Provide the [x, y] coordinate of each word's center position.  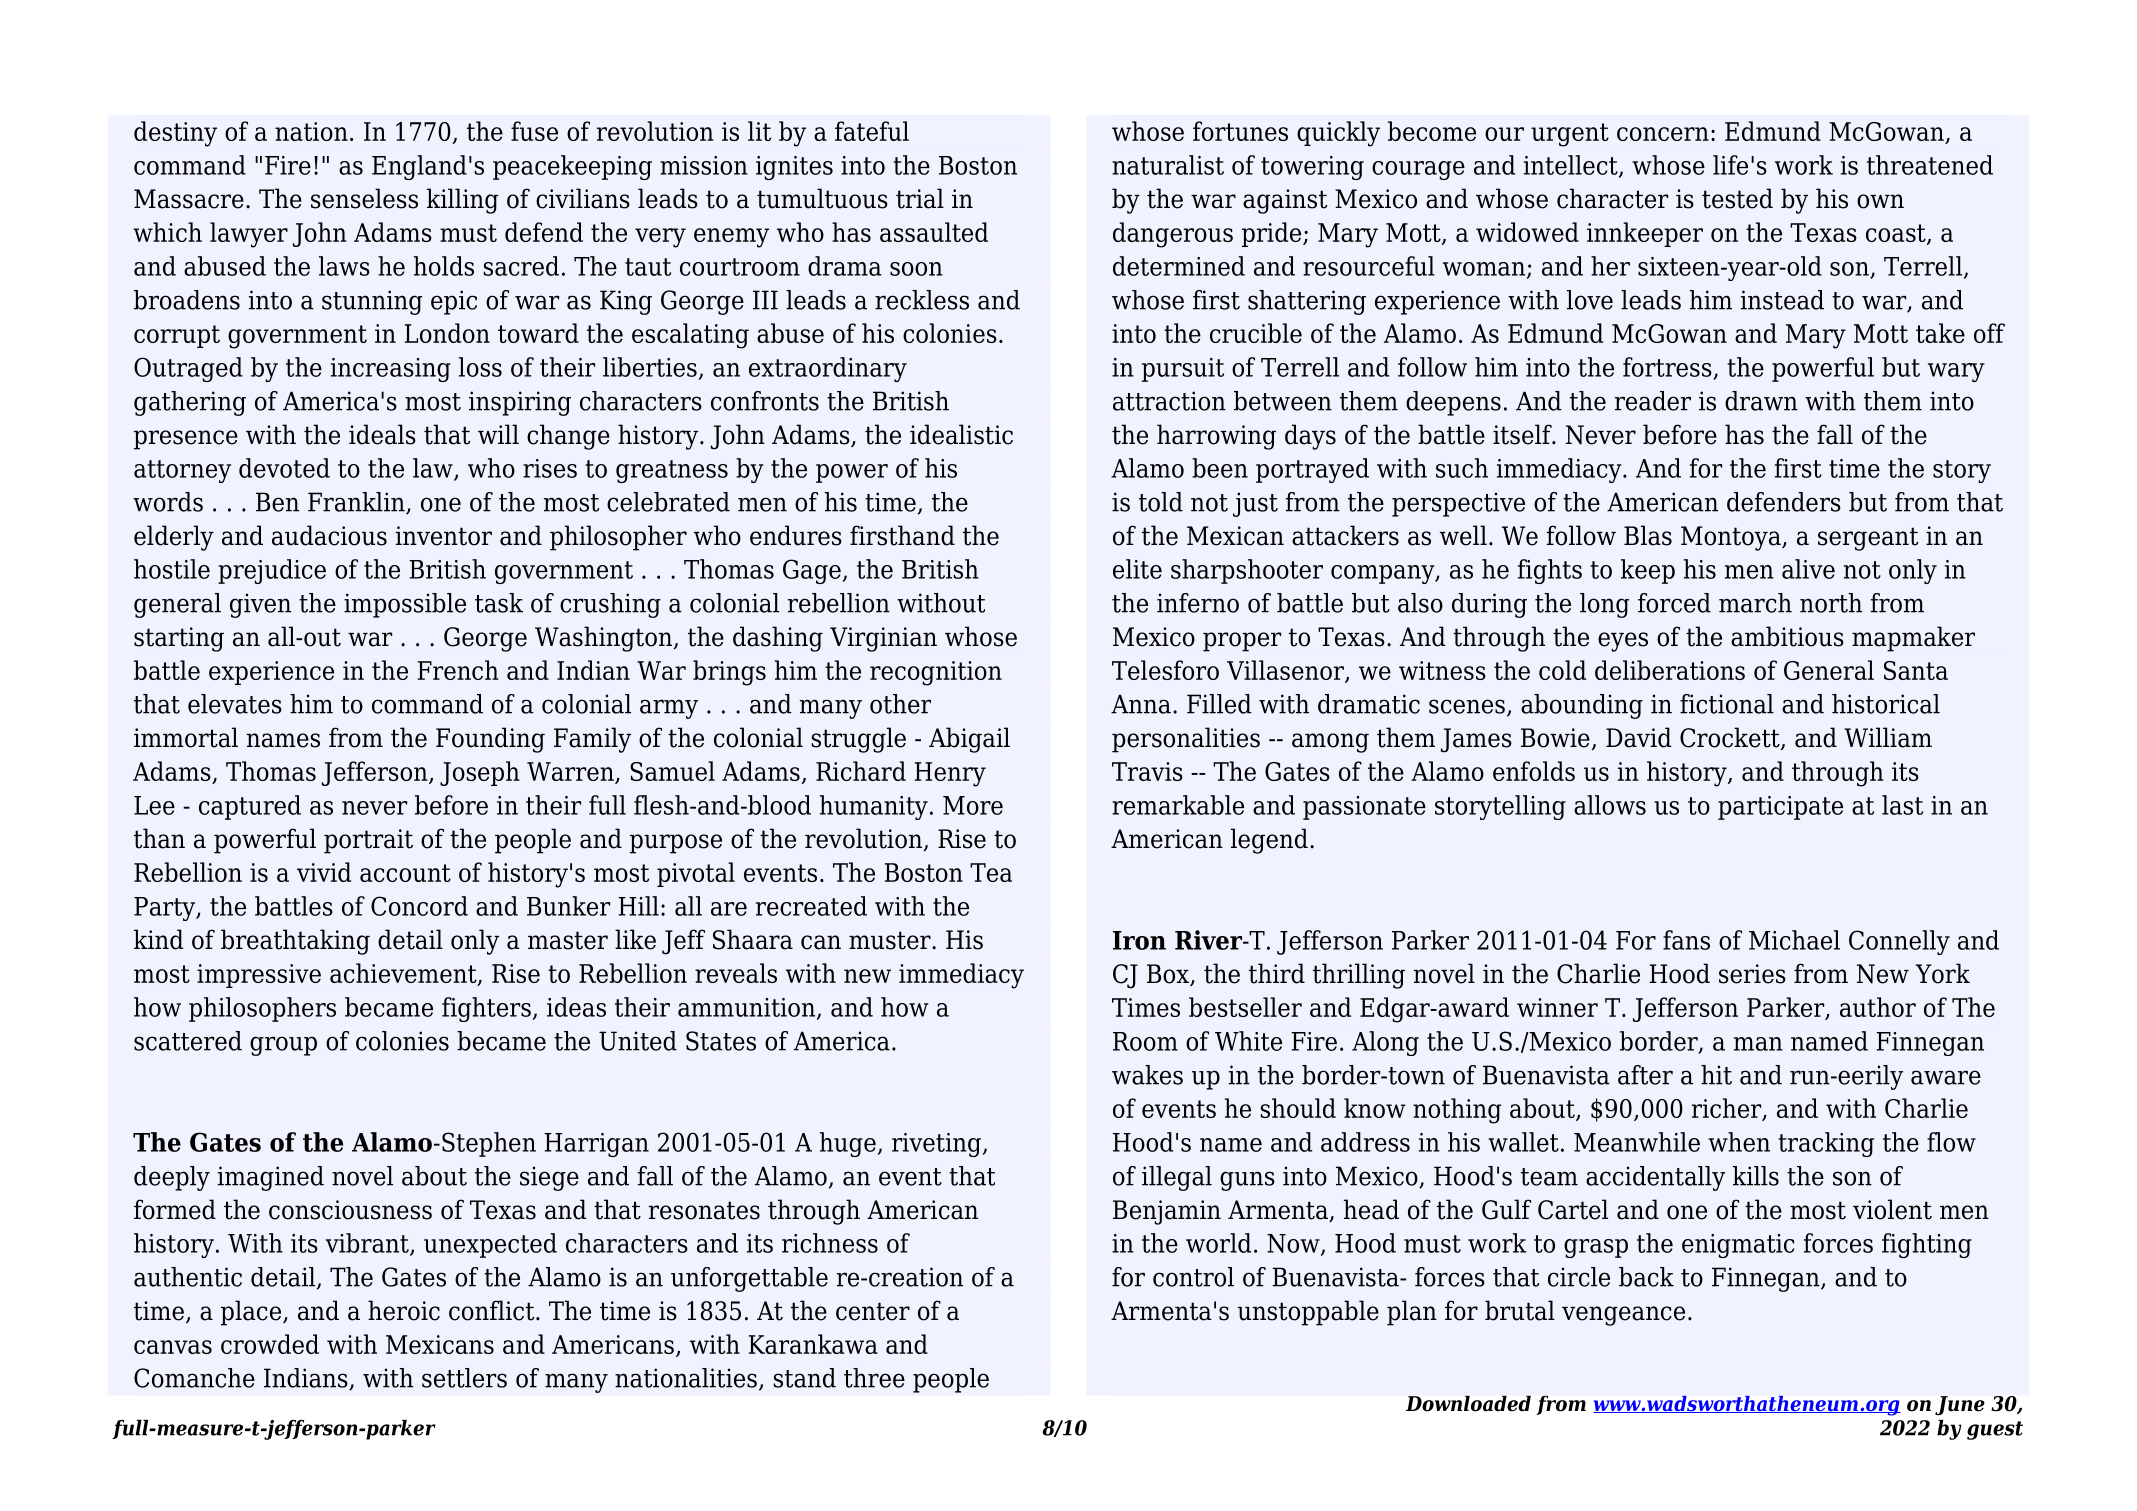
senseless [364, 198]
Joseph [480, 773]
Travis [1147, 771]
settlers [464, 1378]
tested [1737, 198]
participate [1780, 808]
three [874, 1378]
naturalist [1168, 165]
